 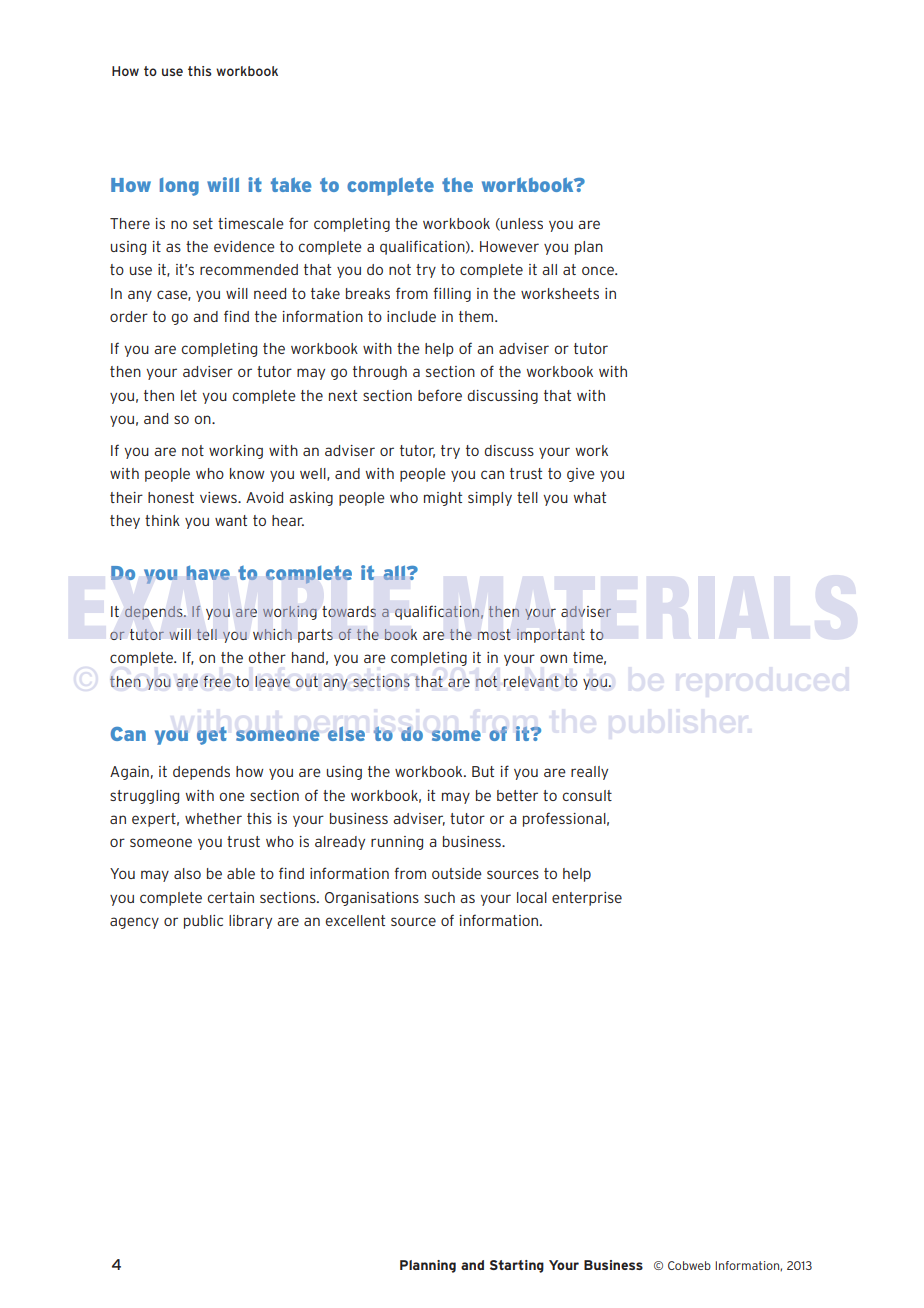 What do you see at coordinates (208, 572) in the image?
I see `have` at bounding box center [208, 572].
